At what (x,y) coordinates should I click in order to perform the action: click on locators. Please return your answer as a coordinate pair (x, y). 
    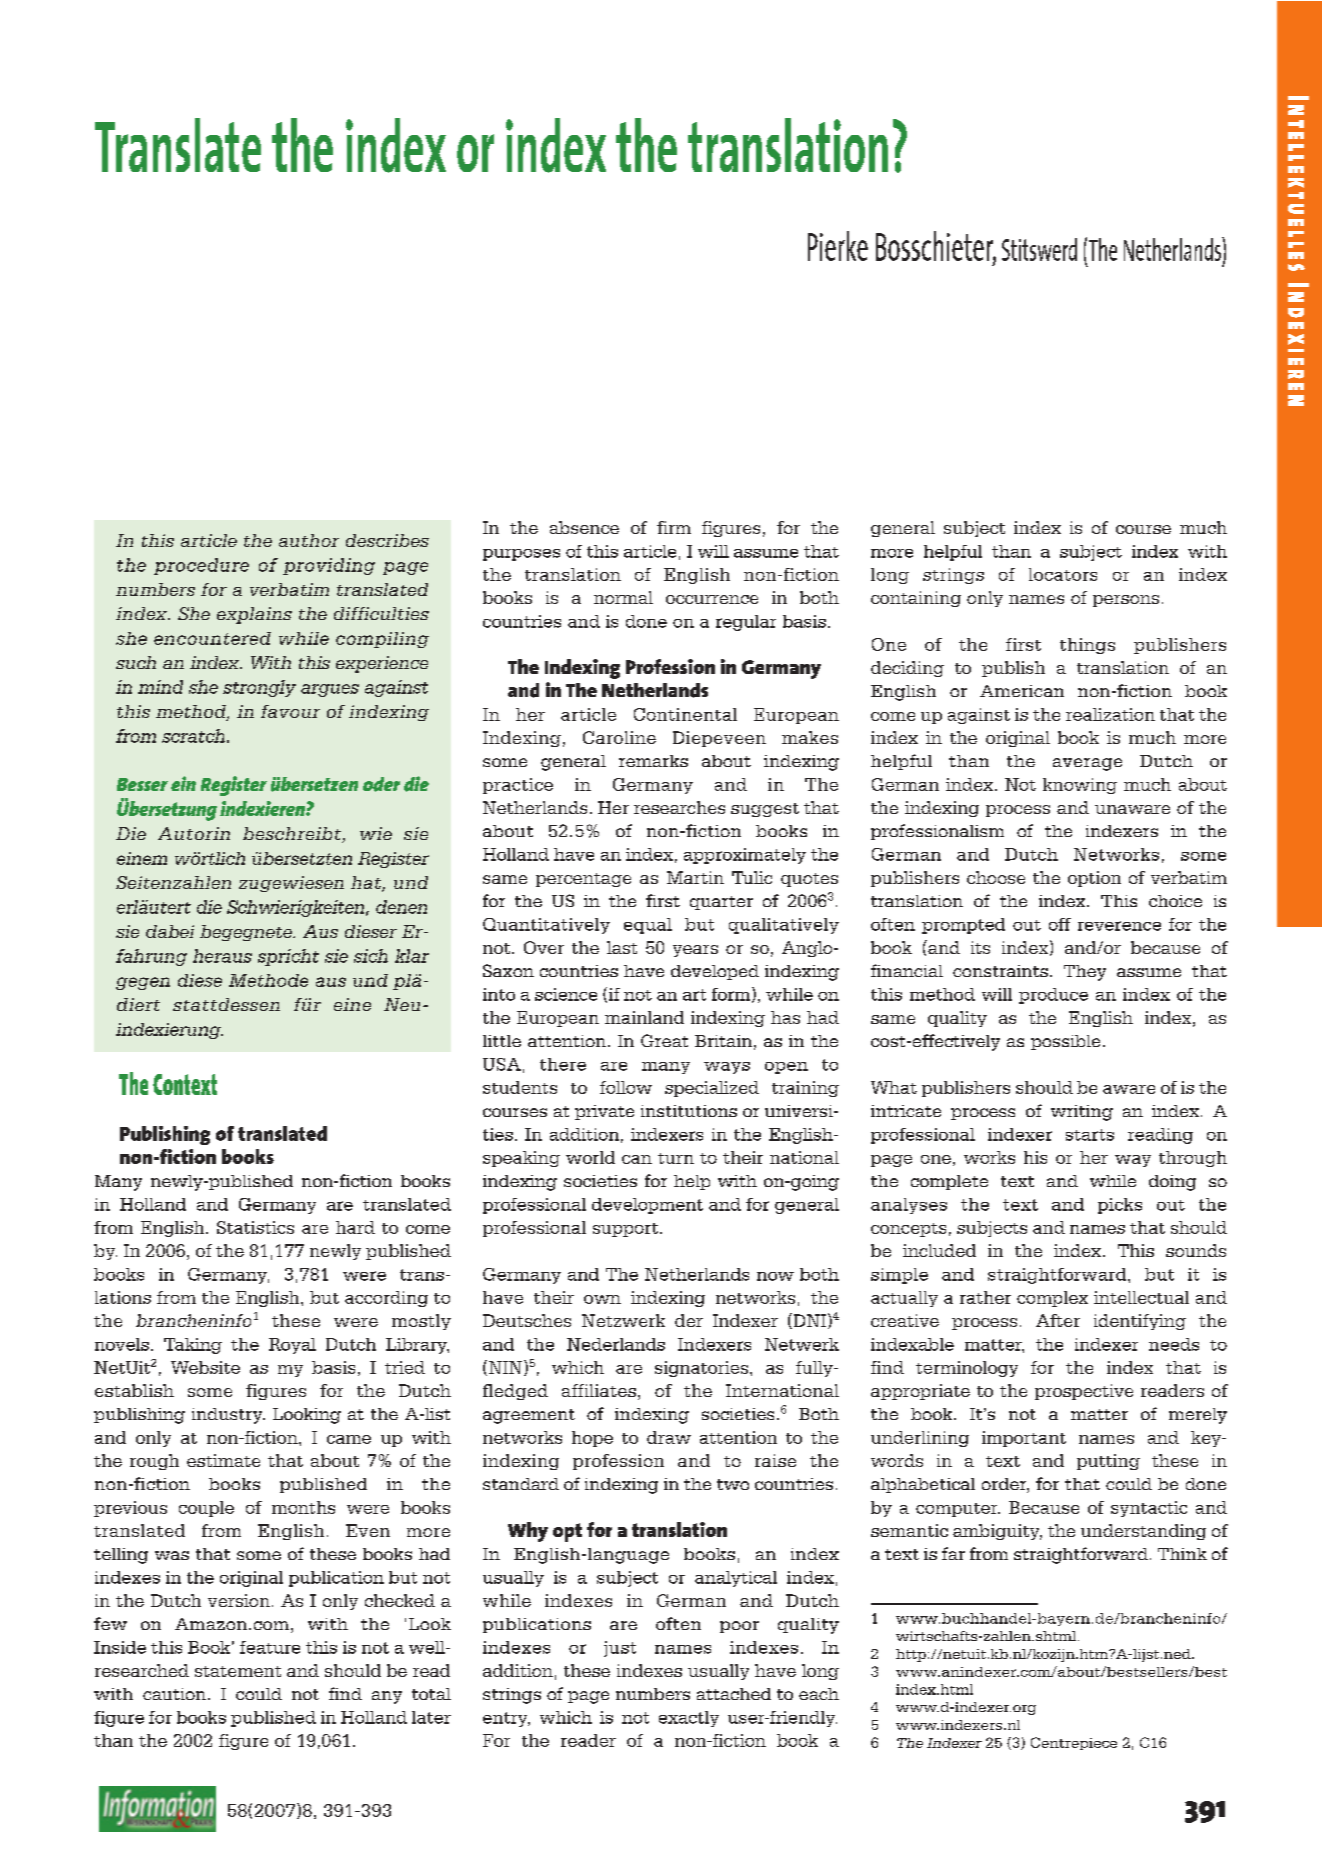
    Looking at the image, I should click on (1063, 574).
